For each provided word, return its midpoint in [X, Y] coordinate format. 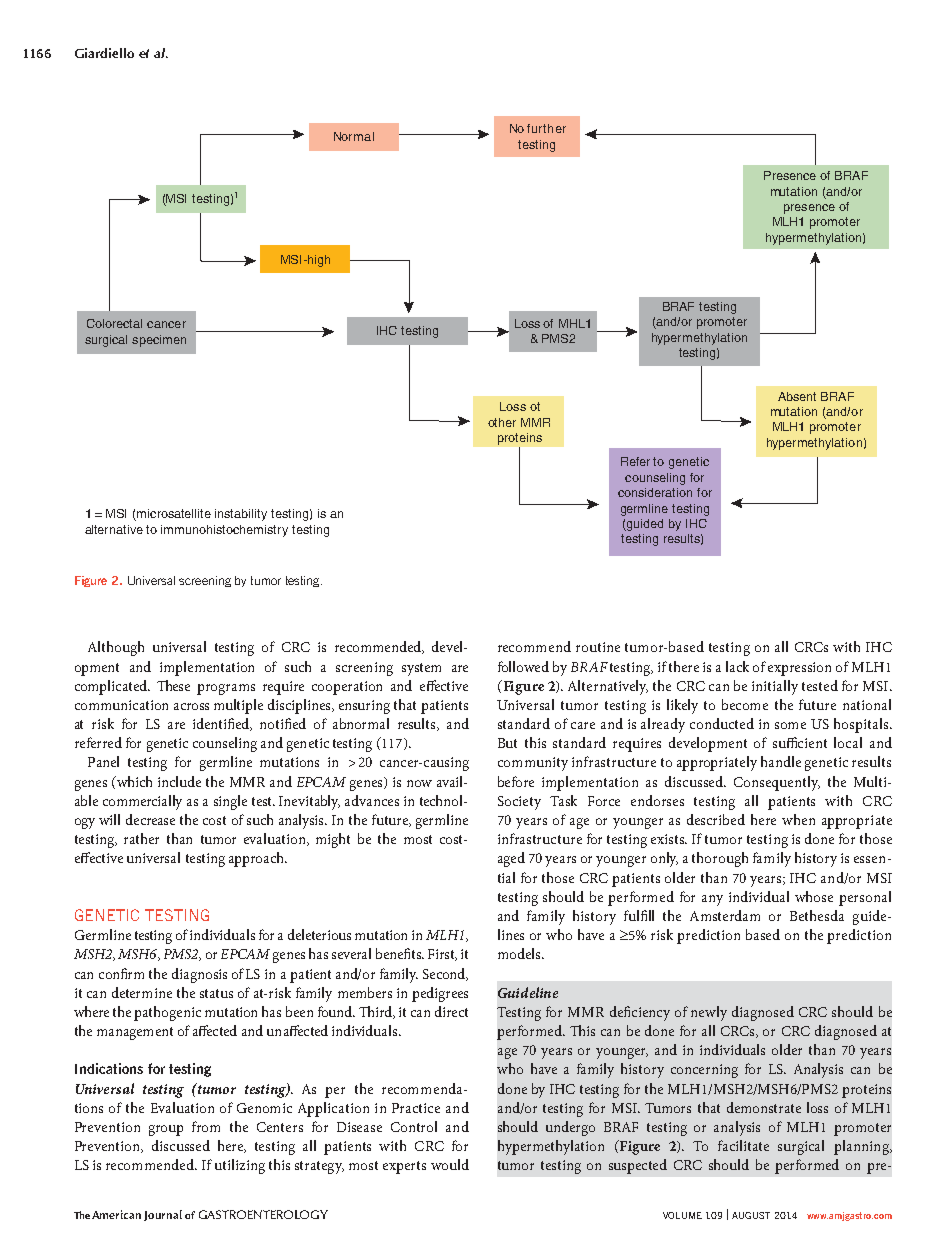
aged [511, 859]
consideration [655, 492]
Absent [797, 396]
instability [241, 515]
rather [141, 838]
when [798, 819]
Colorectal [114, 323]
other [502, 422]
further [546, 128]
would [450, 1164]
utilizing [240, 1166]
